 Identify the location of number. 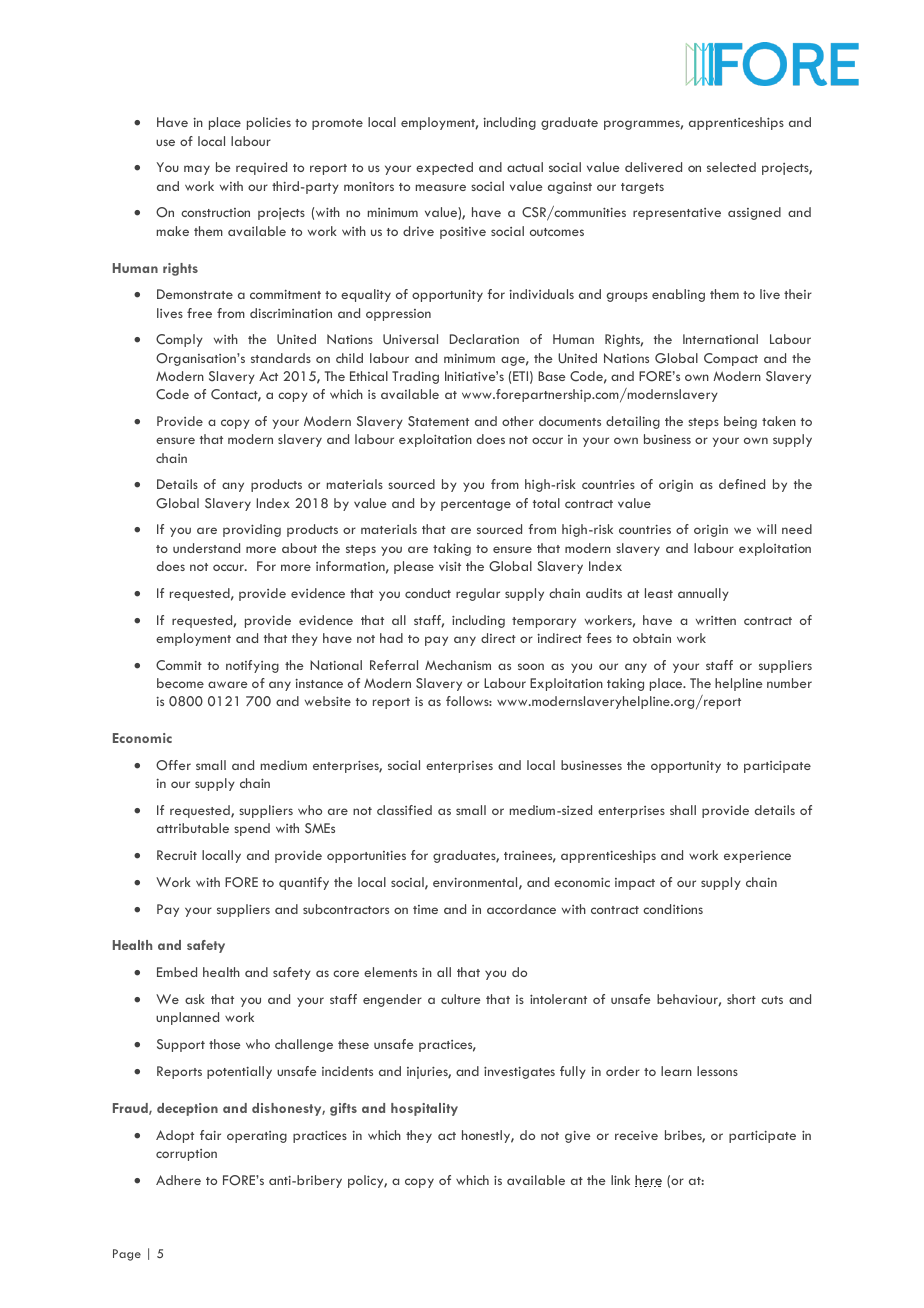
(789, 683).
